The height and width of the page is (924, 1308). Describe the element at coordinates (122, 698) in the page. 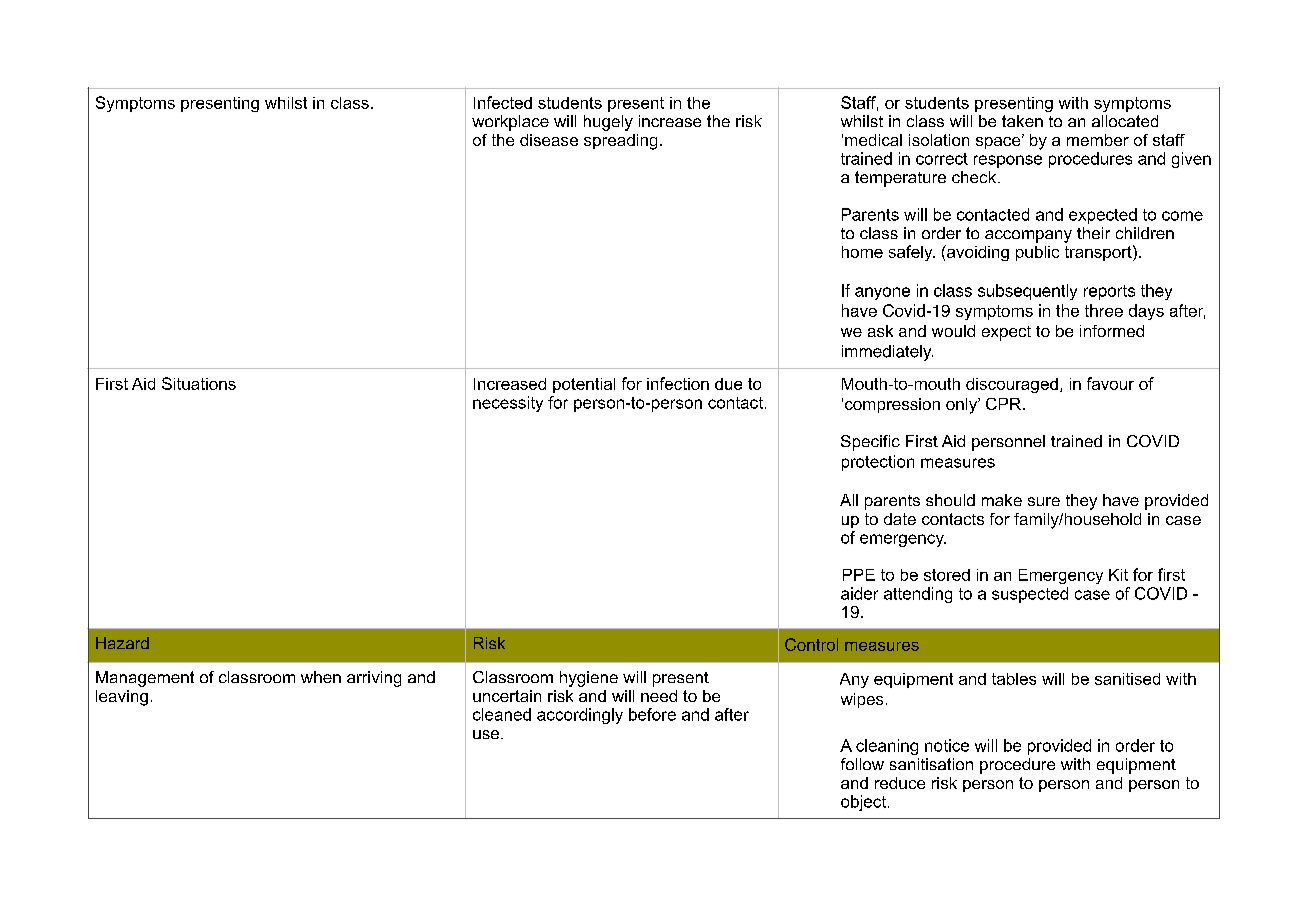

I see `leaving` at that location.
